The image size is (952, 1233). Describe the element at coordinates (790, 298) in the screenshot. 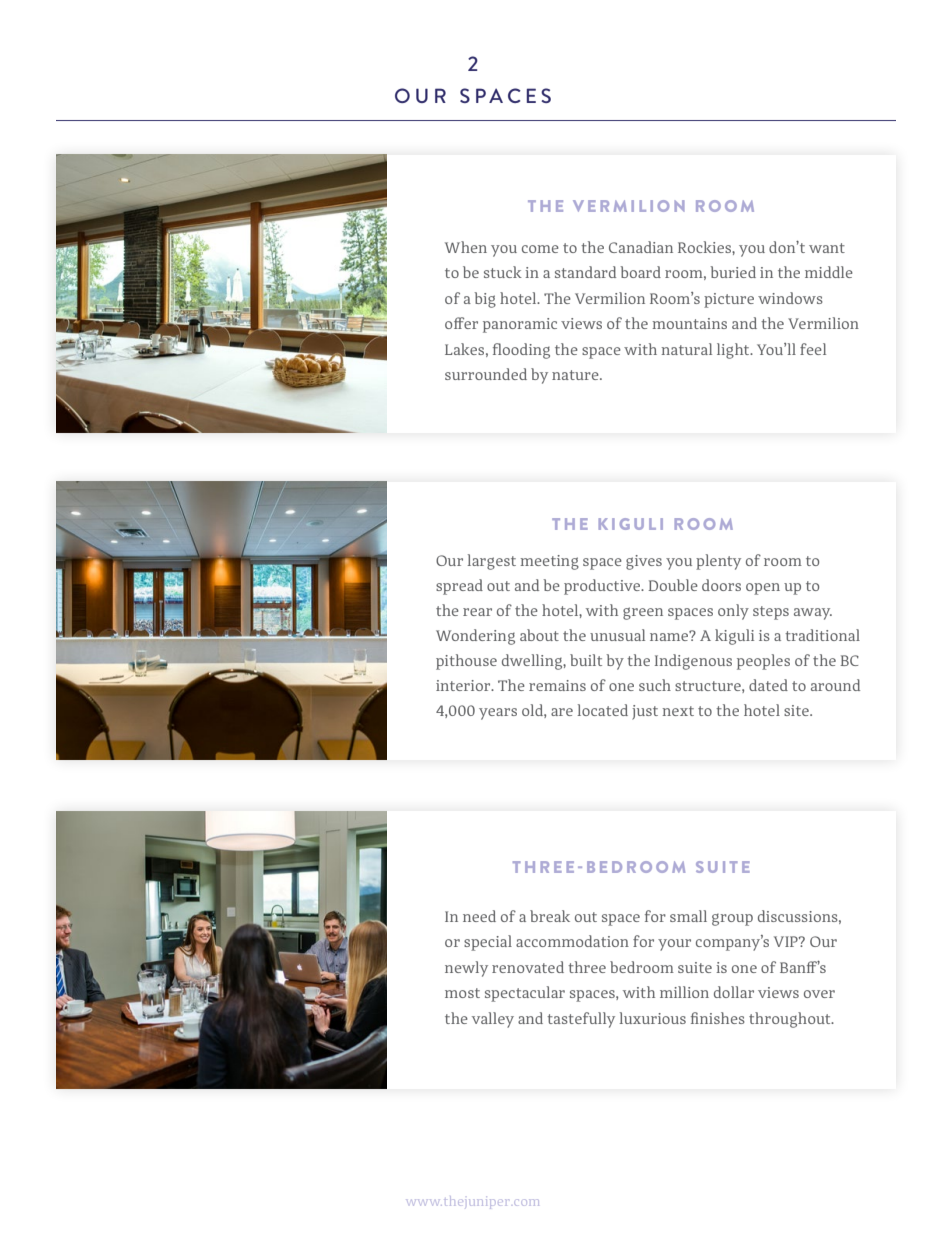

I see `windows` at that location.
